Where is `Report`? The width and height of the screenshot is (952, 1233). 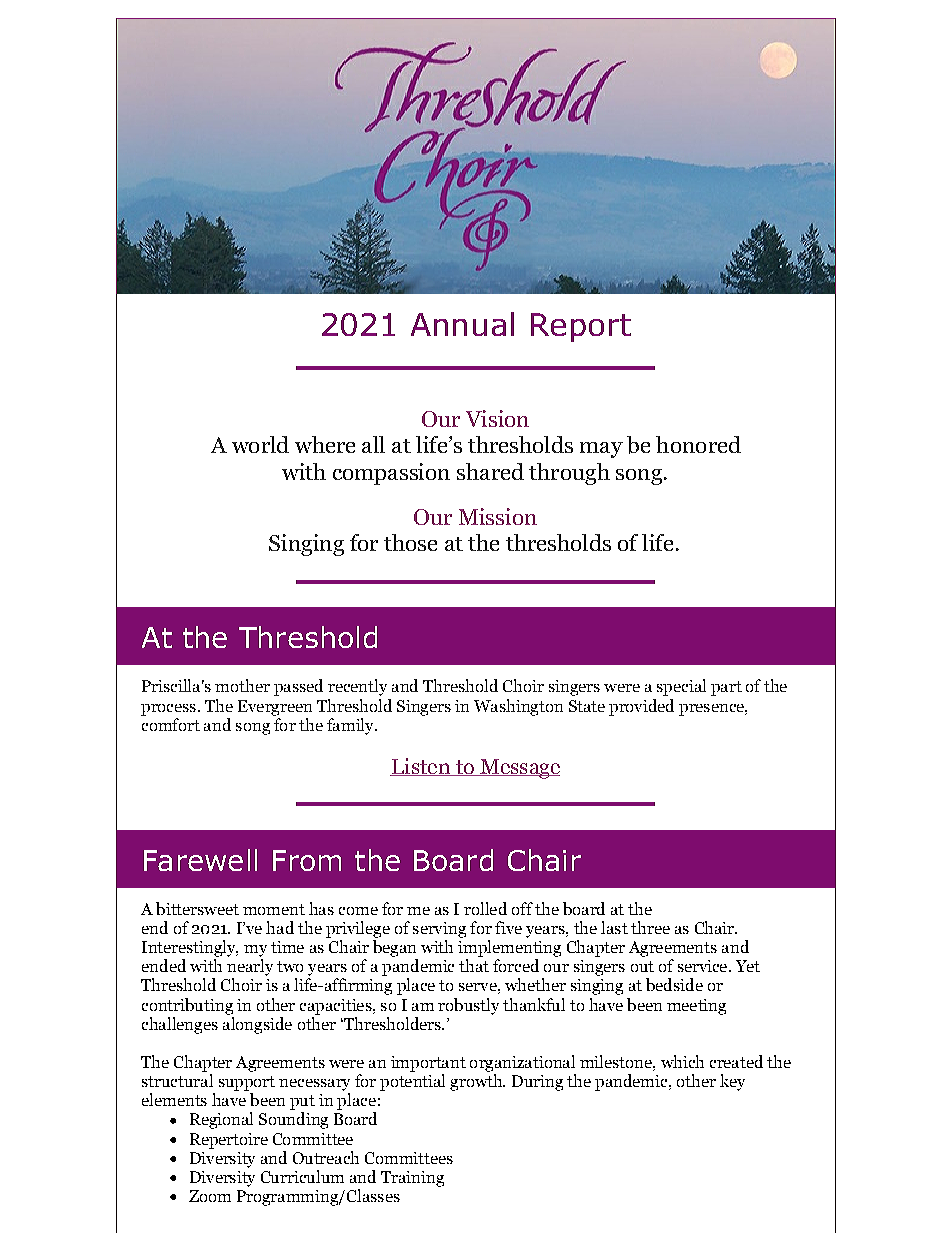 Report is located at coordinates (581, 327).
